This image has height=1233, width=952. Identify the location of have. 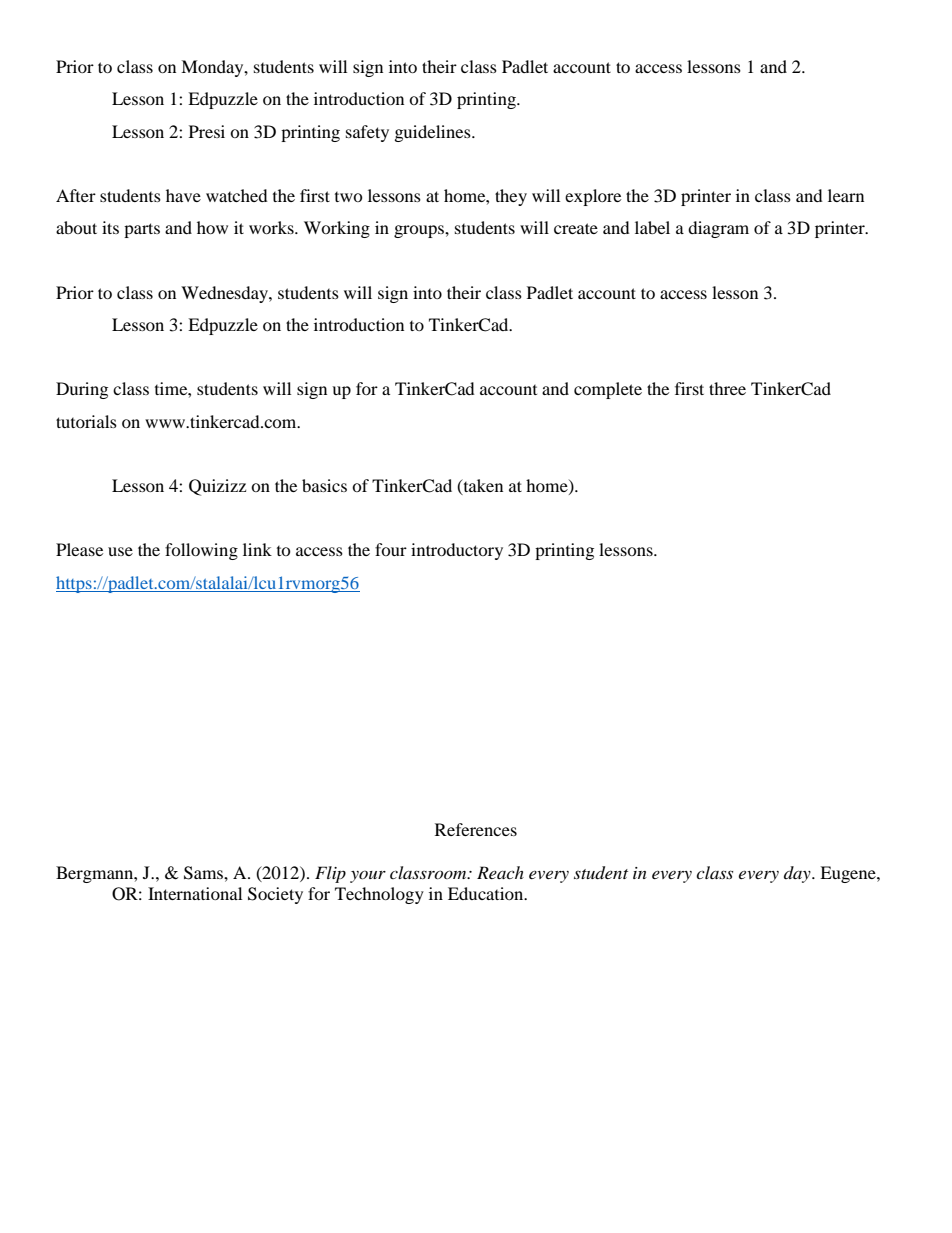
(183, 195).
